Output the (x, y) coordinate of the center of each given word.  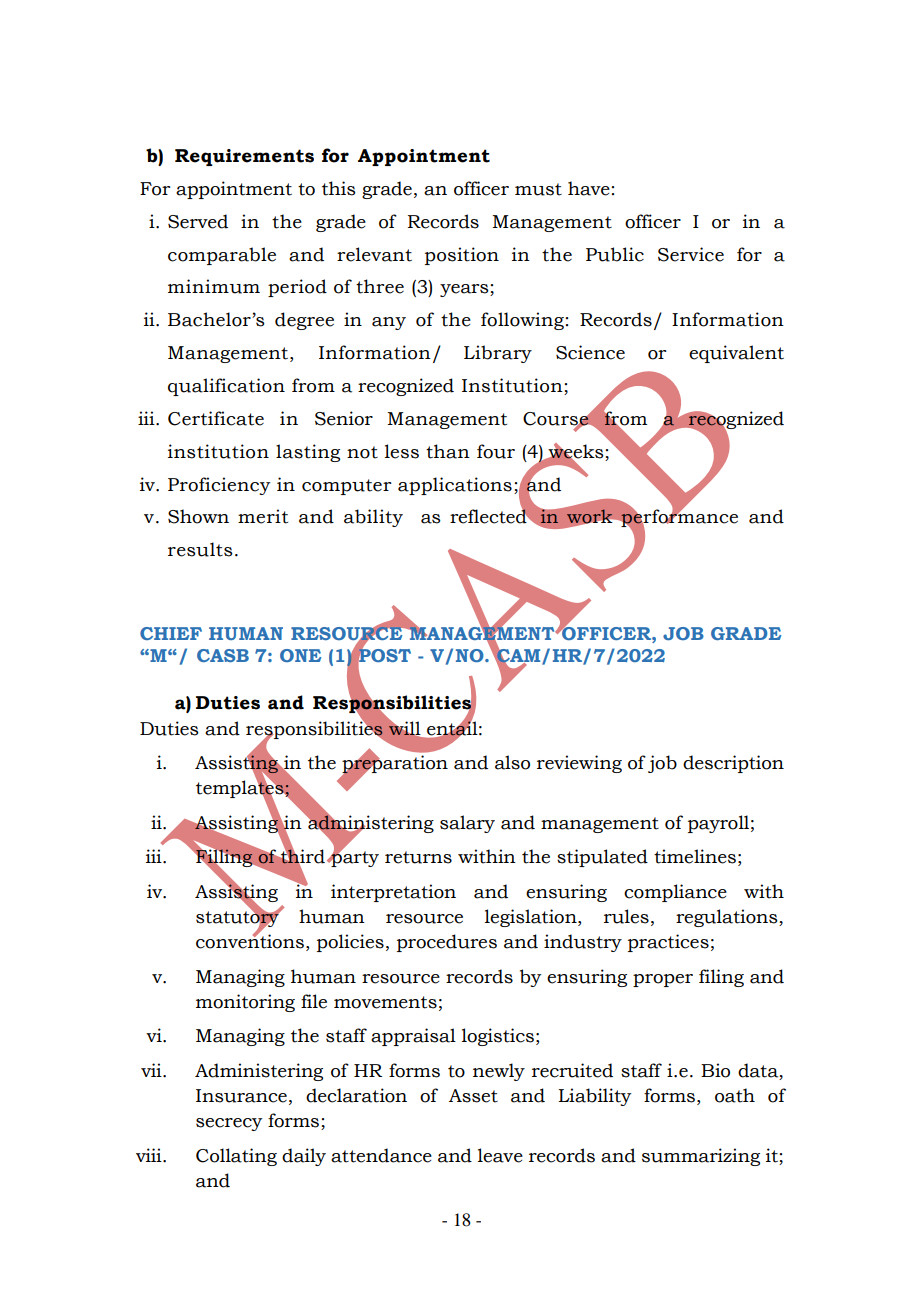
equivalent (736, 354)
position (462, 256)
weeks (575, 451)
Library (498, 354)
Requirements (244, 157)
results (200, 549)
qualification (226, 387)
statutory (238, 919)
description (733, 764)
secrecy (229, 1124)
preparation (395, 765)
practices (668, 943)
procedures (447, 943)
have (589, 188)
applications (455, 486)
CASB (223, 655)
